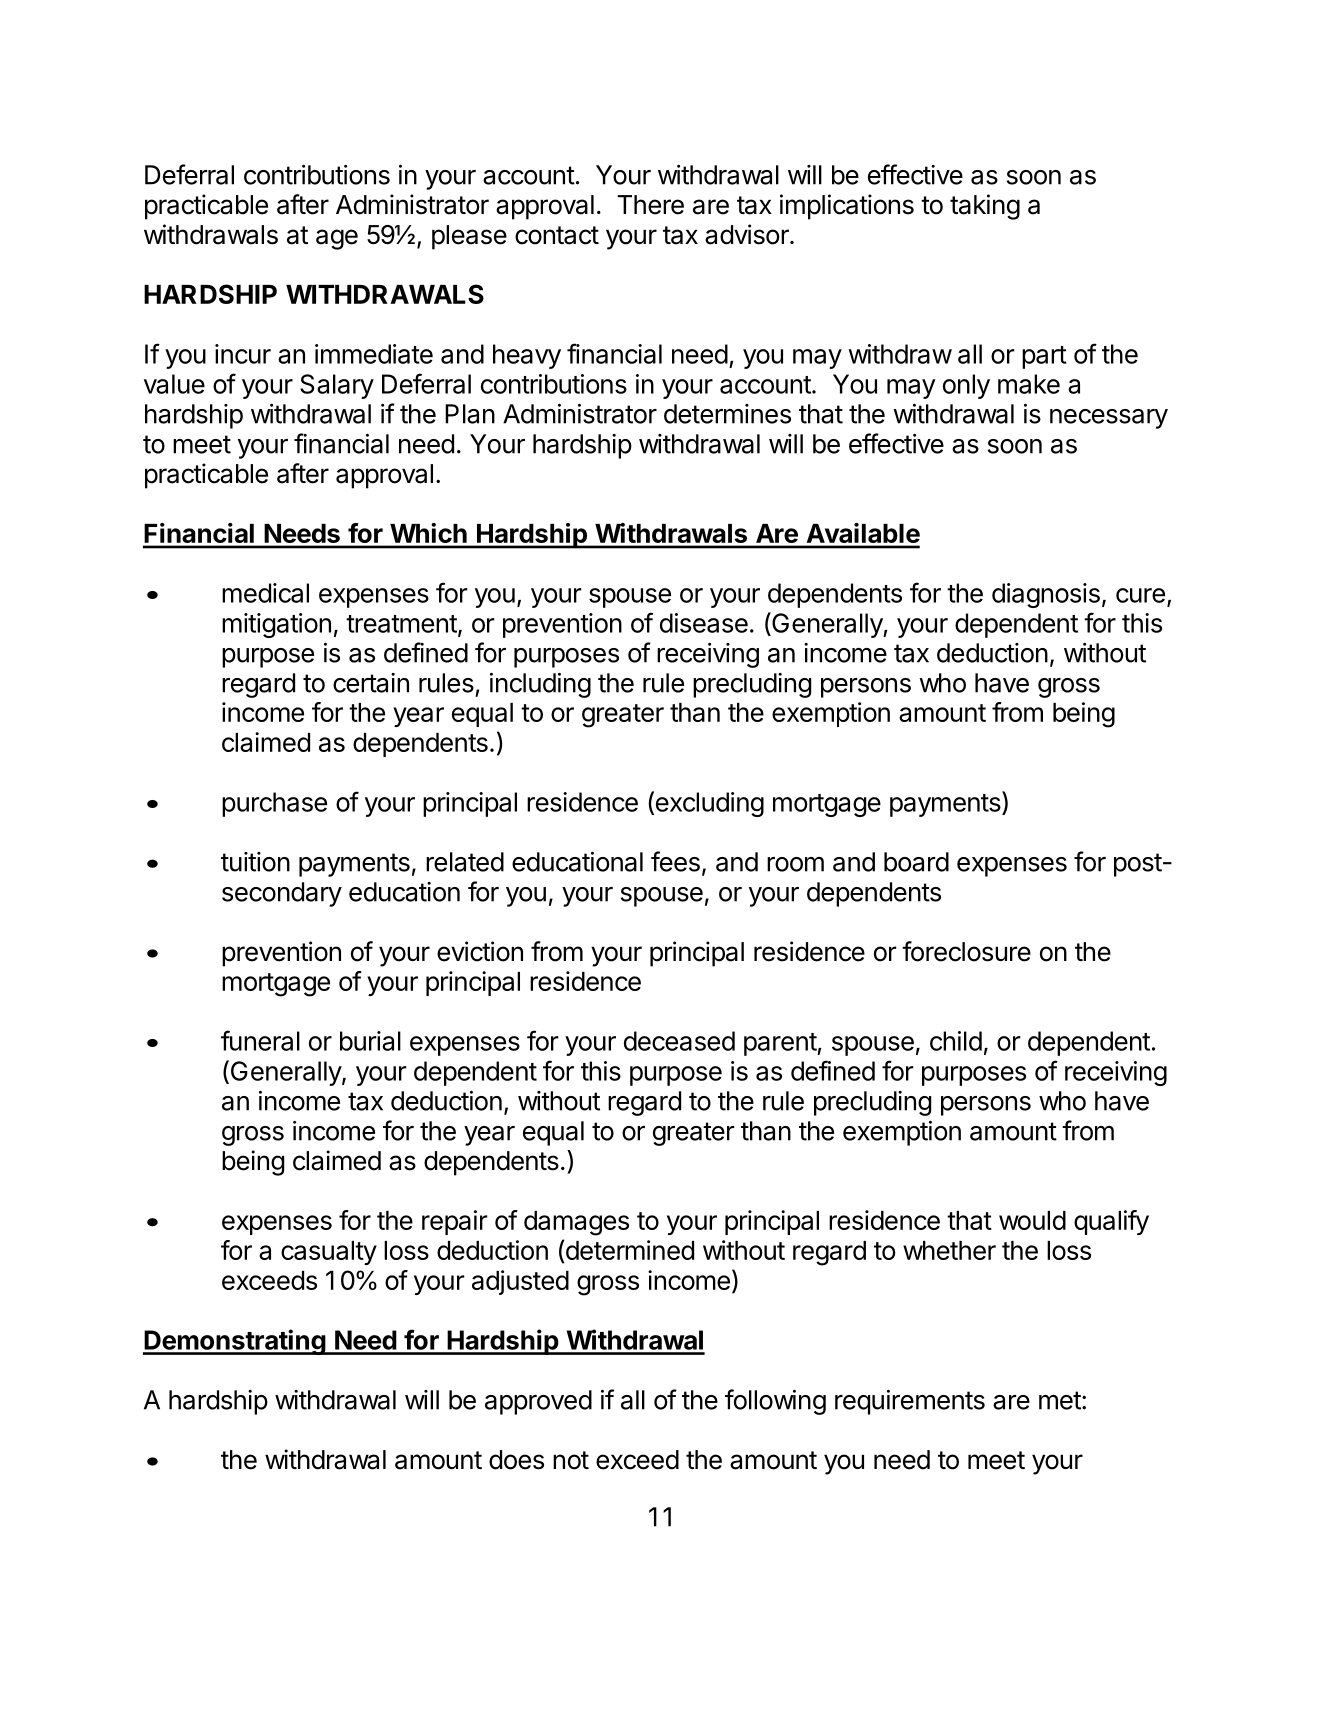  Describe the element at coordinates (985, 207) in the screenshot. I see `taking` at that location.
